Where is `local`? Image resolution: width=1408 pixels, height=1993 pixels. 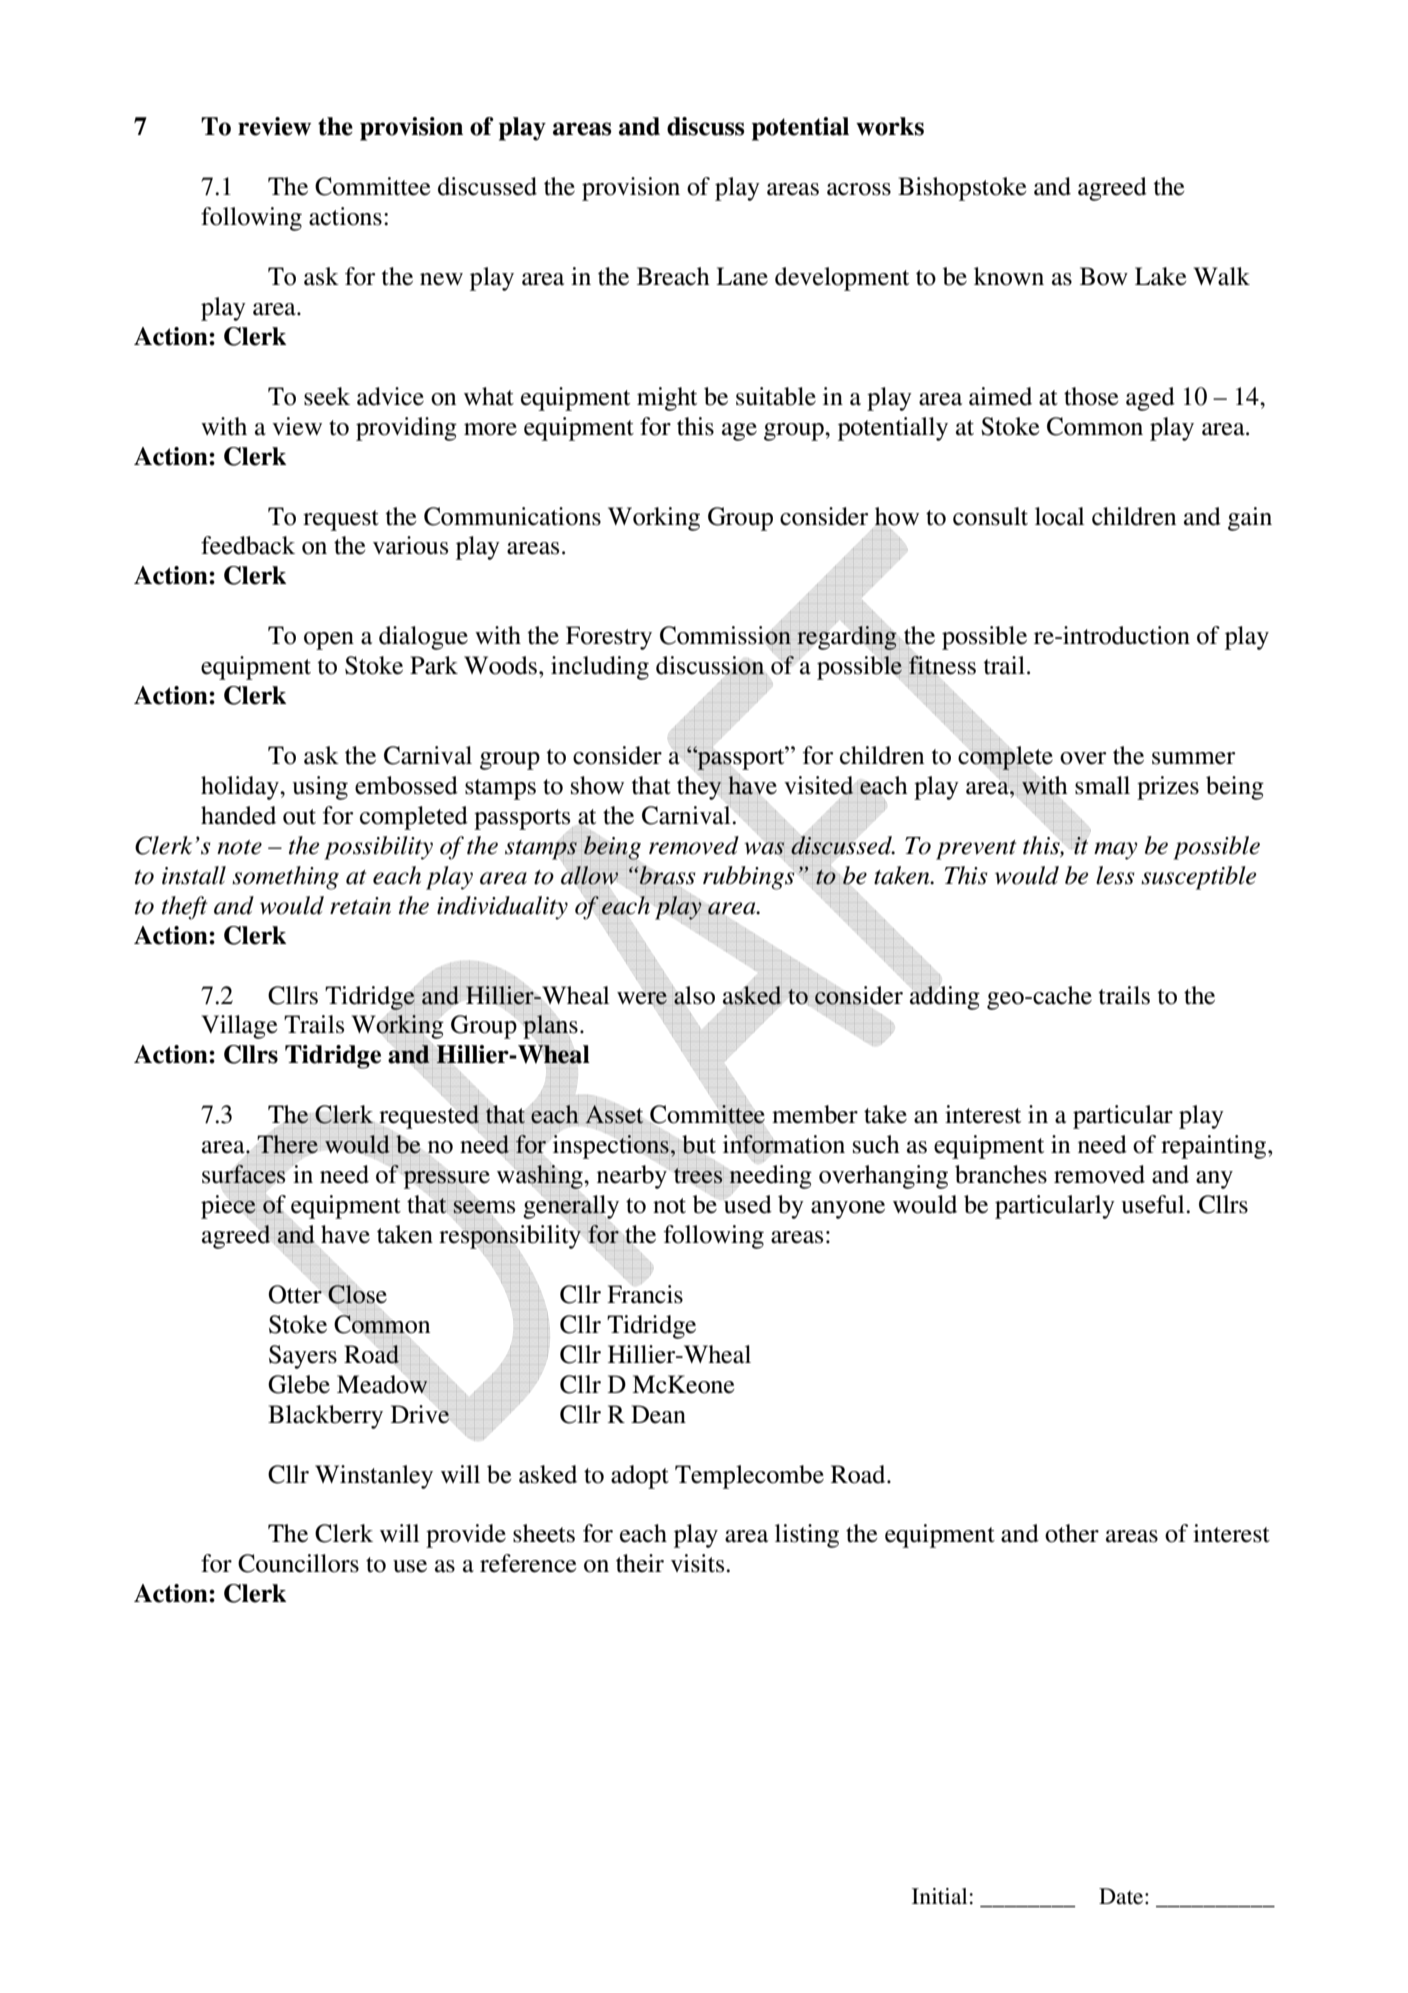
local is located at coordinates (1059, 516).
